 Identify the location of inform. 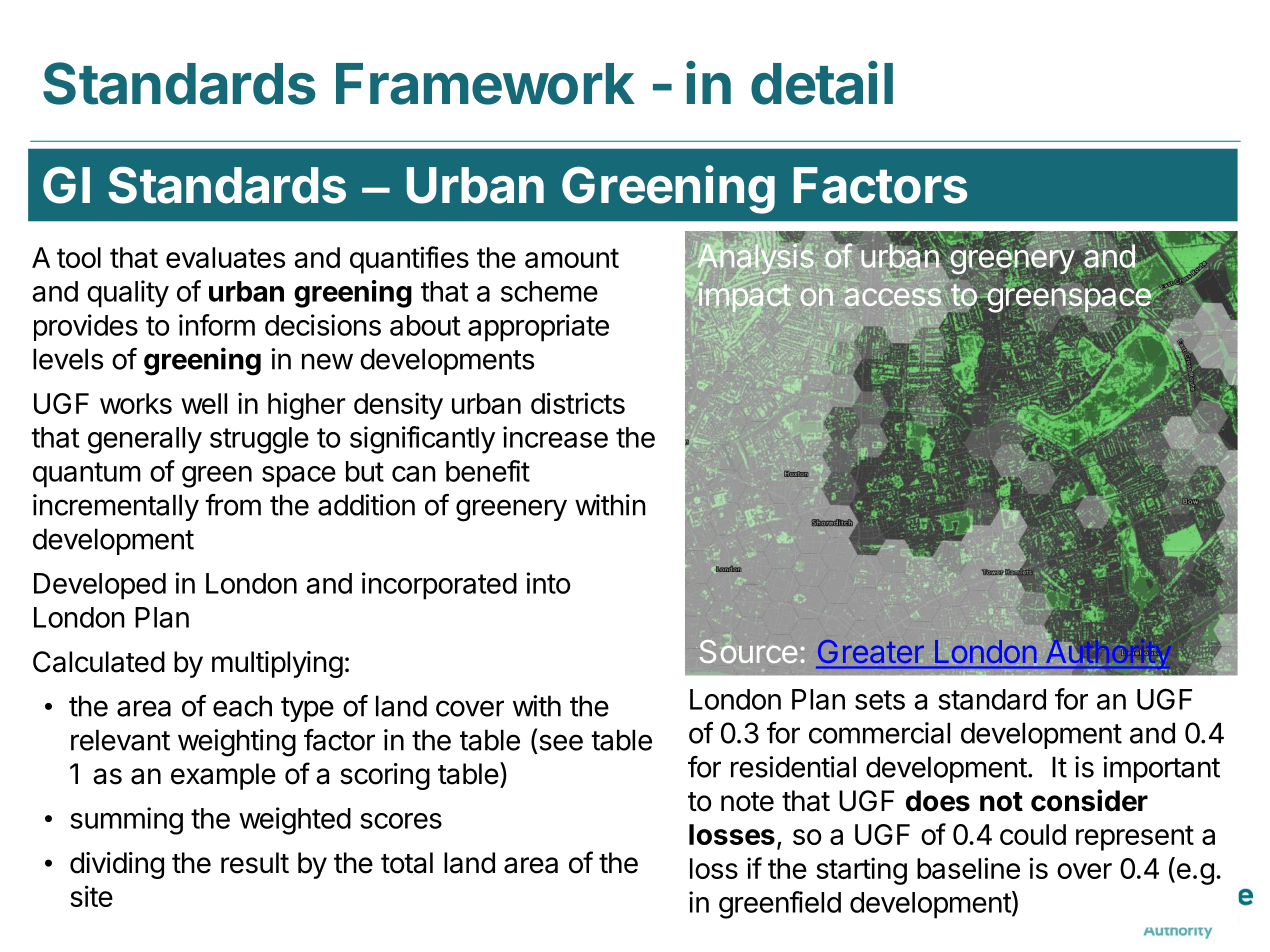
(217, 325).
